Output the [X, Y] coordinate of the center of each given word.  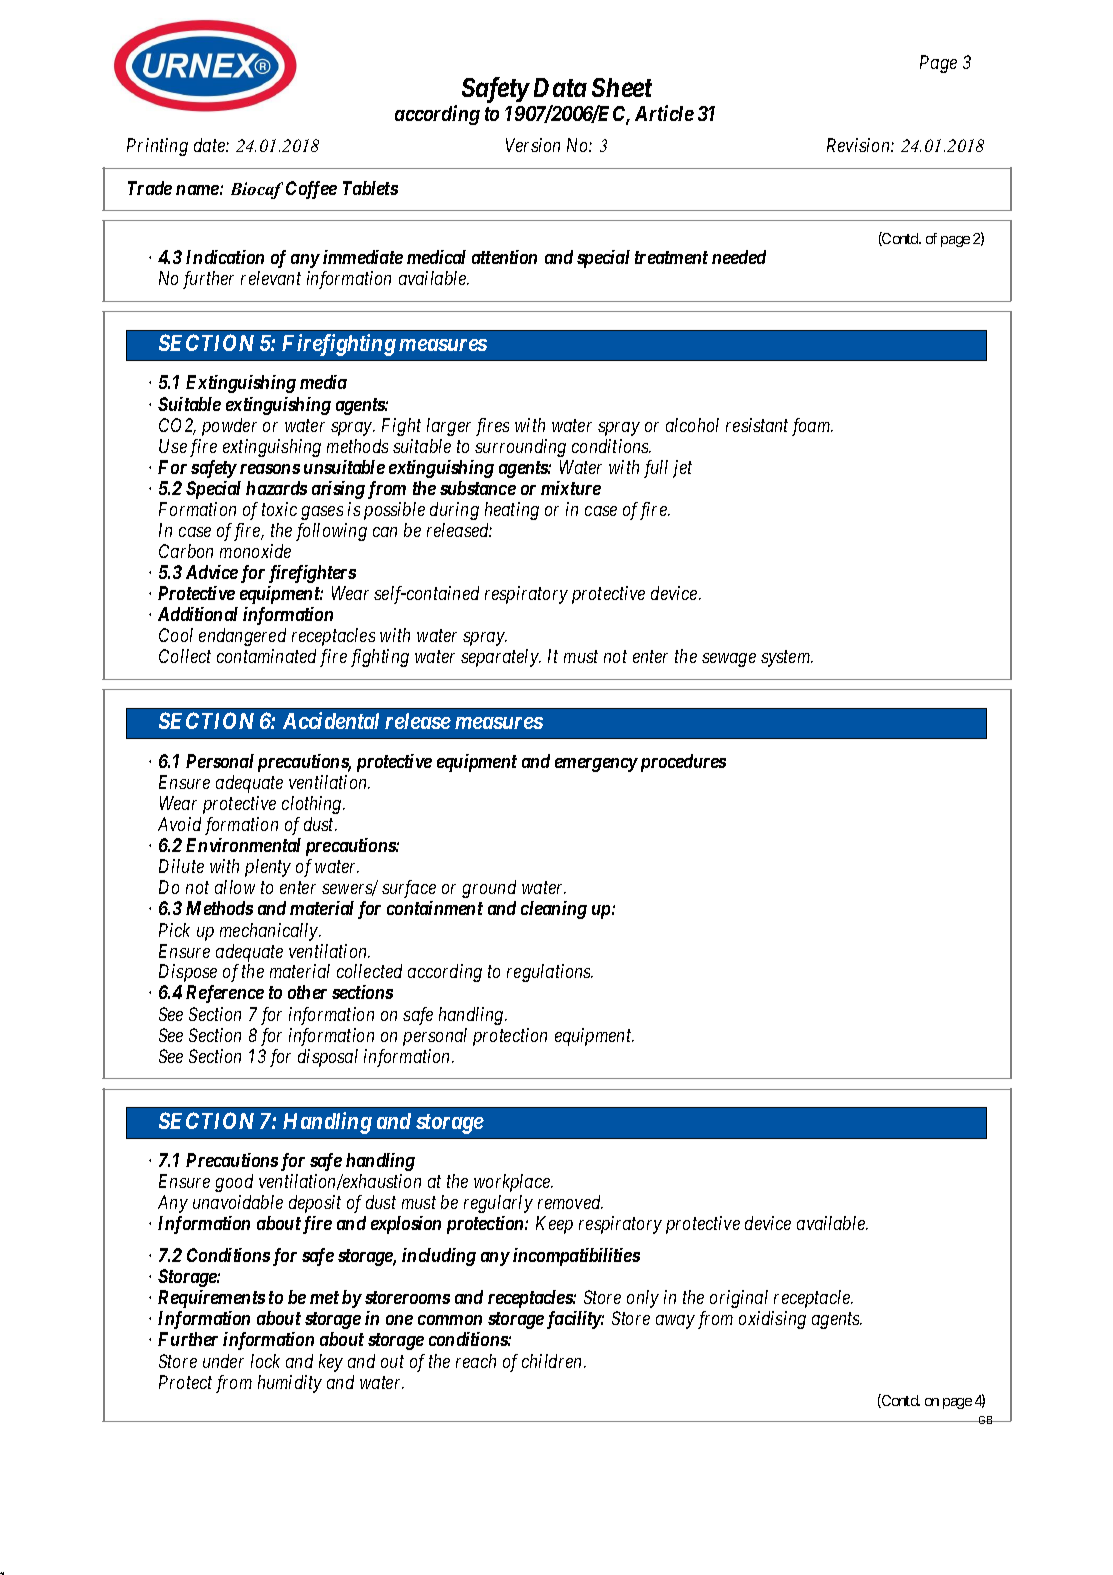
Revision [859, 145]
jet [682, 469]
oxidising [772, 1320]
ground [489, 889]
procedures [681, 763]
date [210, 145]
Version [533, 145]
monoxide [255, 551]
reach [476, 1361]
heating [512, 511]
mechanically [270, 932]
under [223, 1361]
